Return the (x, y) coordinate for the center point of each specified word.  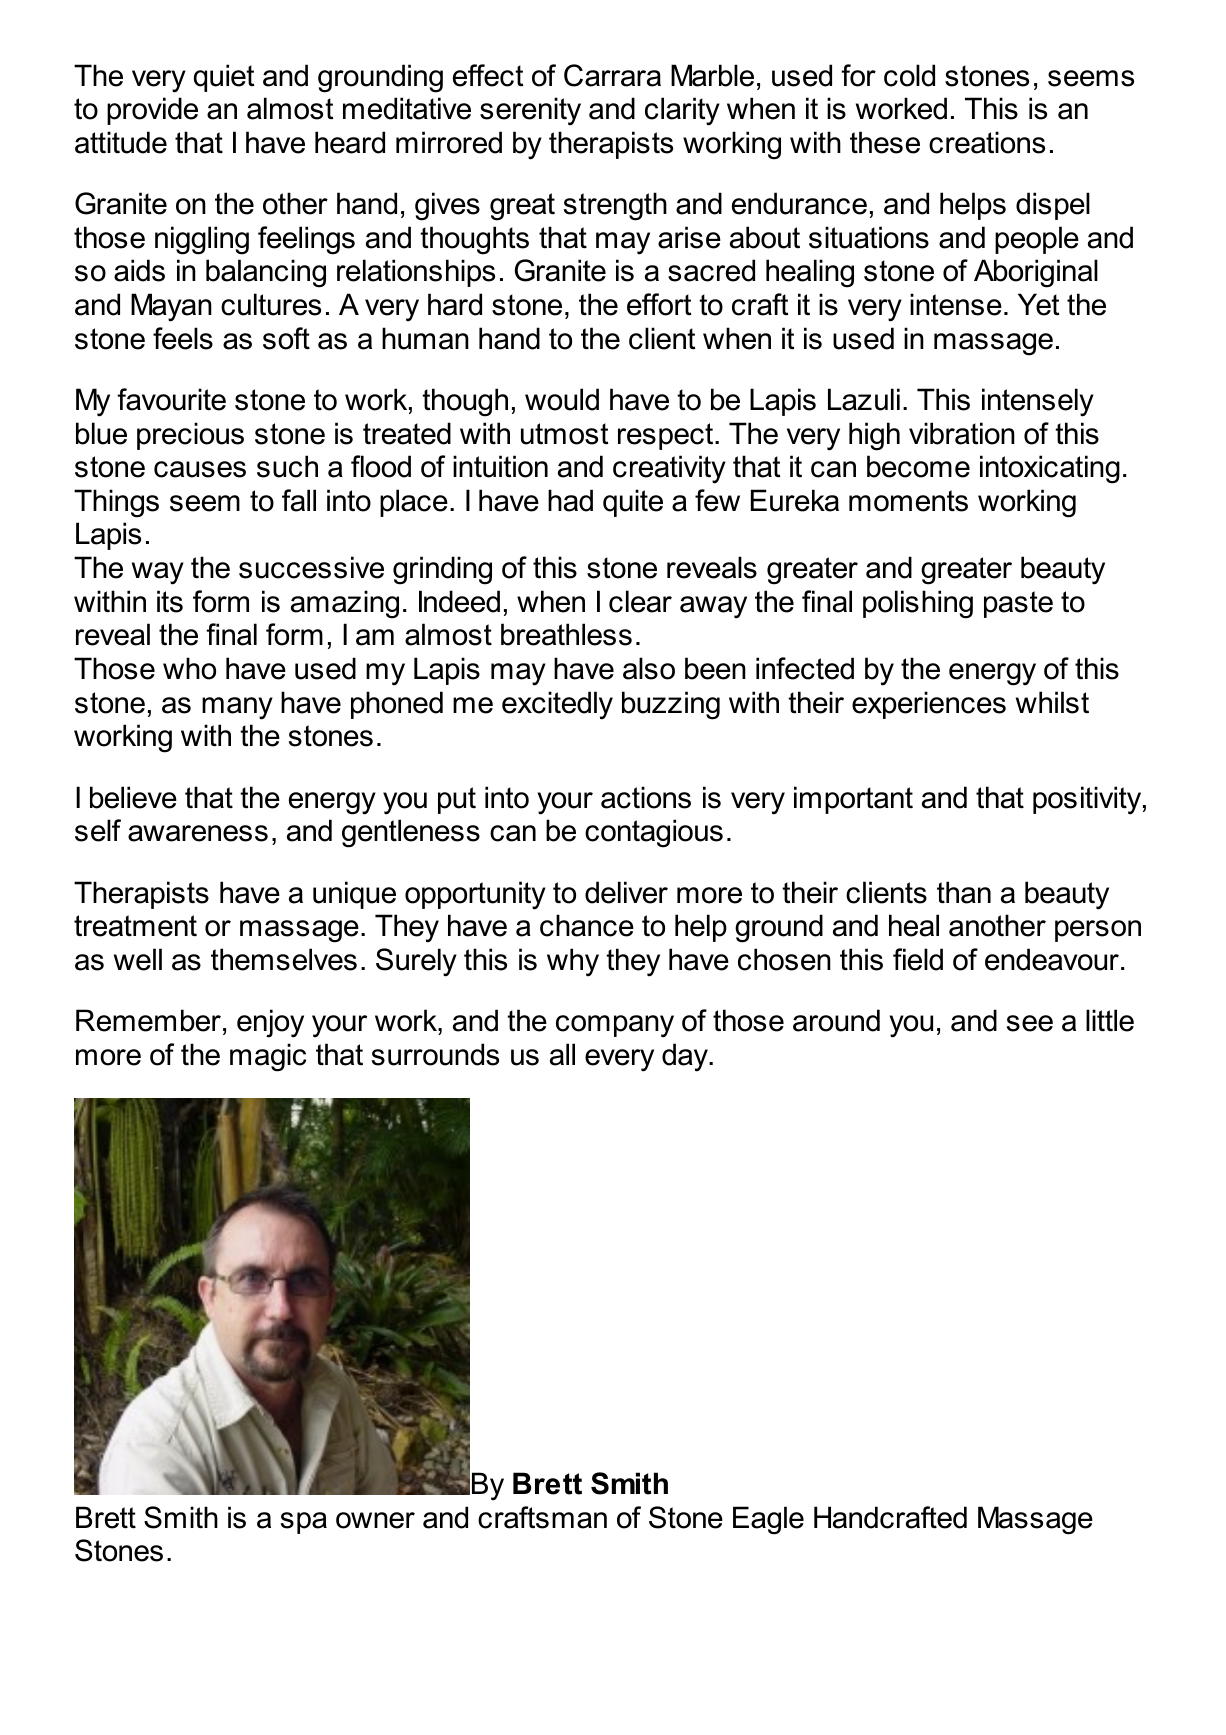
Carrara (612, 75)
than (964, 892)
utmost (564, 434)
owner (375, 1520)
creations (987, 142)
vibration (962, 433)
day (686, 1057)
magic (268, 1057)
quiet (224, 78)
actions (646, 797)
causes (200, 469)
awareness (198, 833)
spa (304, 1523)
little (1110, 1020)
